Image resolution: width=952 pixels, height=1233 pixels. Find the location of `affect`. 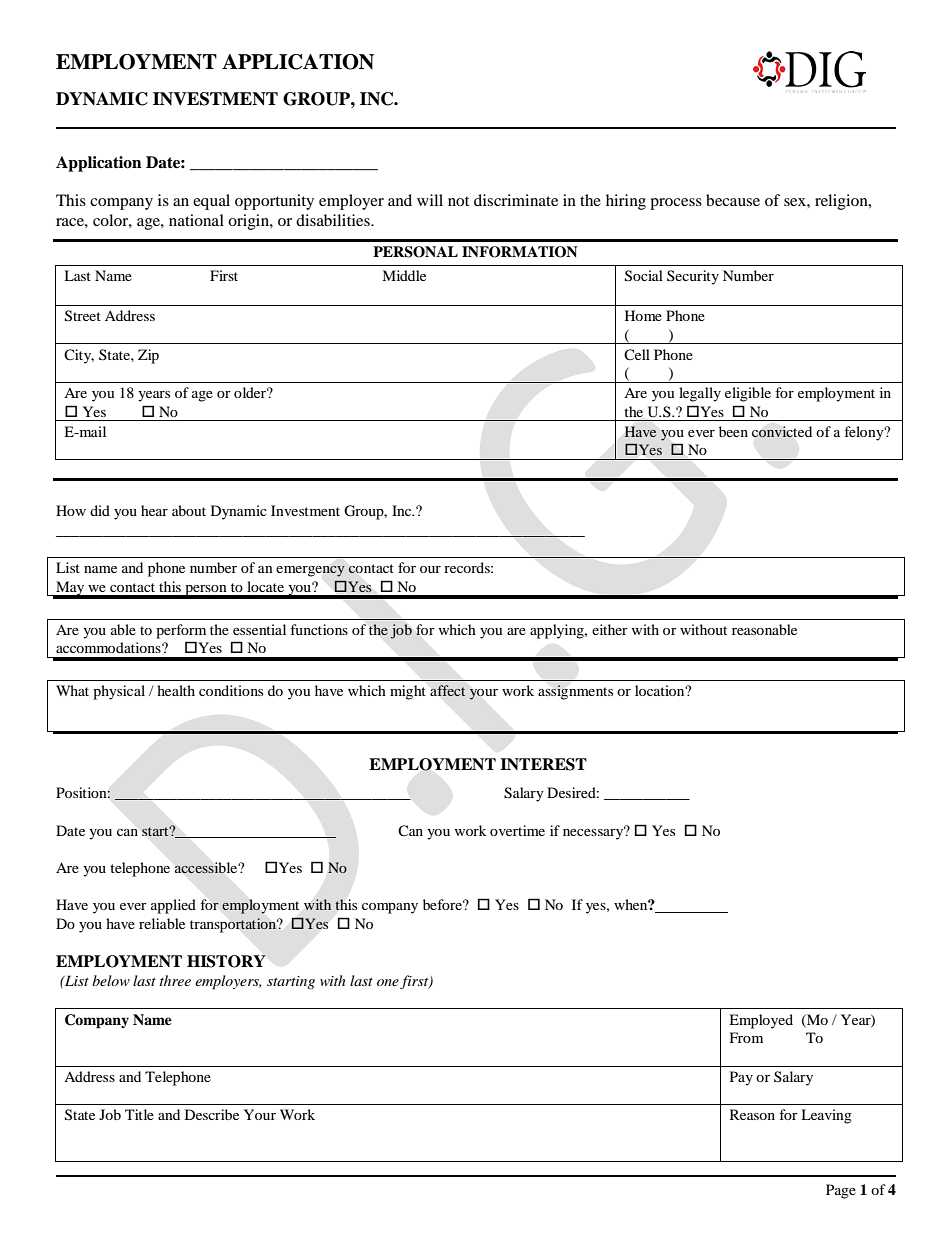

affect is located at coordinates (447, 690).
